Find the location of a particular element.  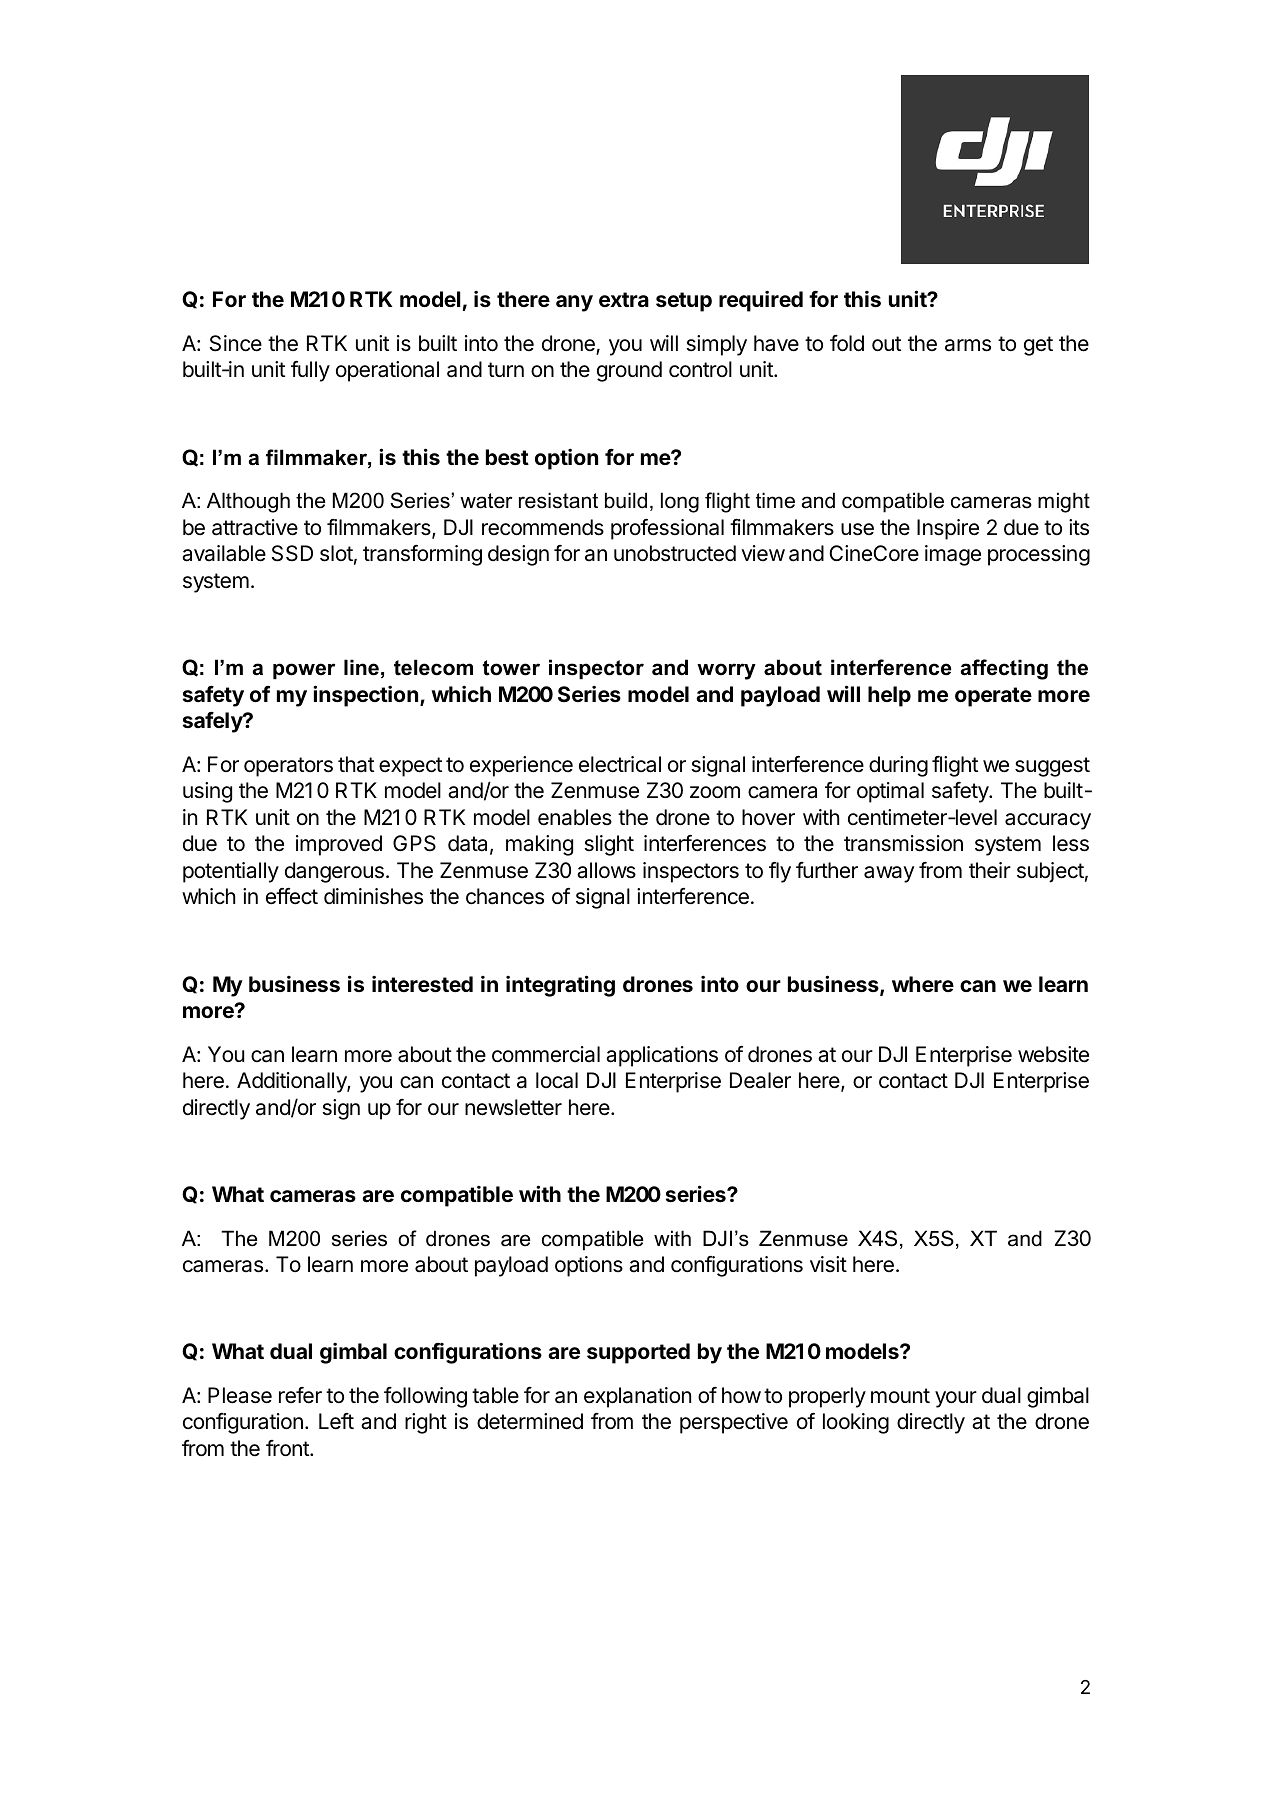

extra is located at coordinates (624, 299).
